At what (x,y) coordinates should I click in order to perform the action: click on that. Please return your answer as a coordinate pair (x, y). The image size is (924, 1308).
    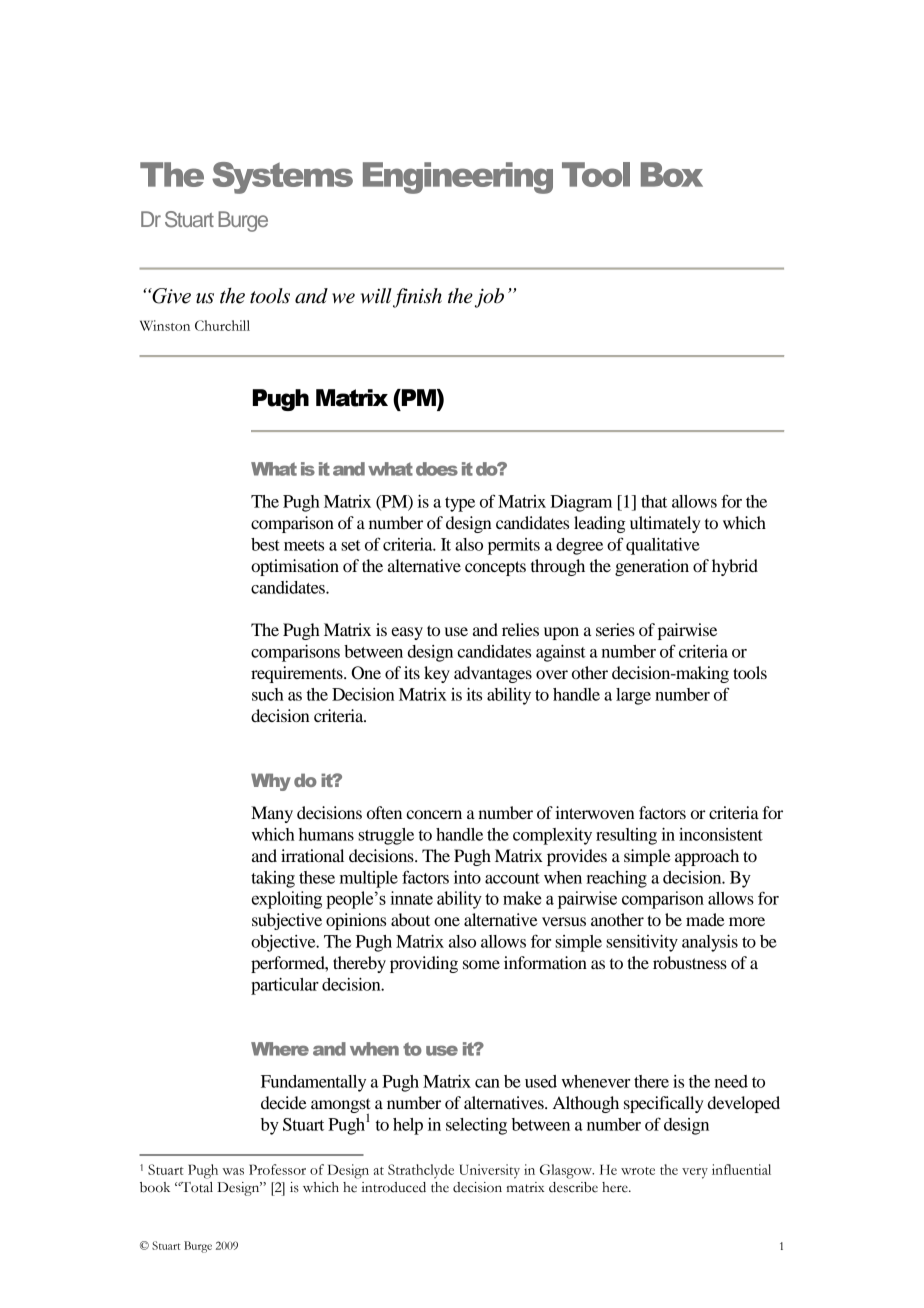
    Looking at the image, I should click on (654, 501).
